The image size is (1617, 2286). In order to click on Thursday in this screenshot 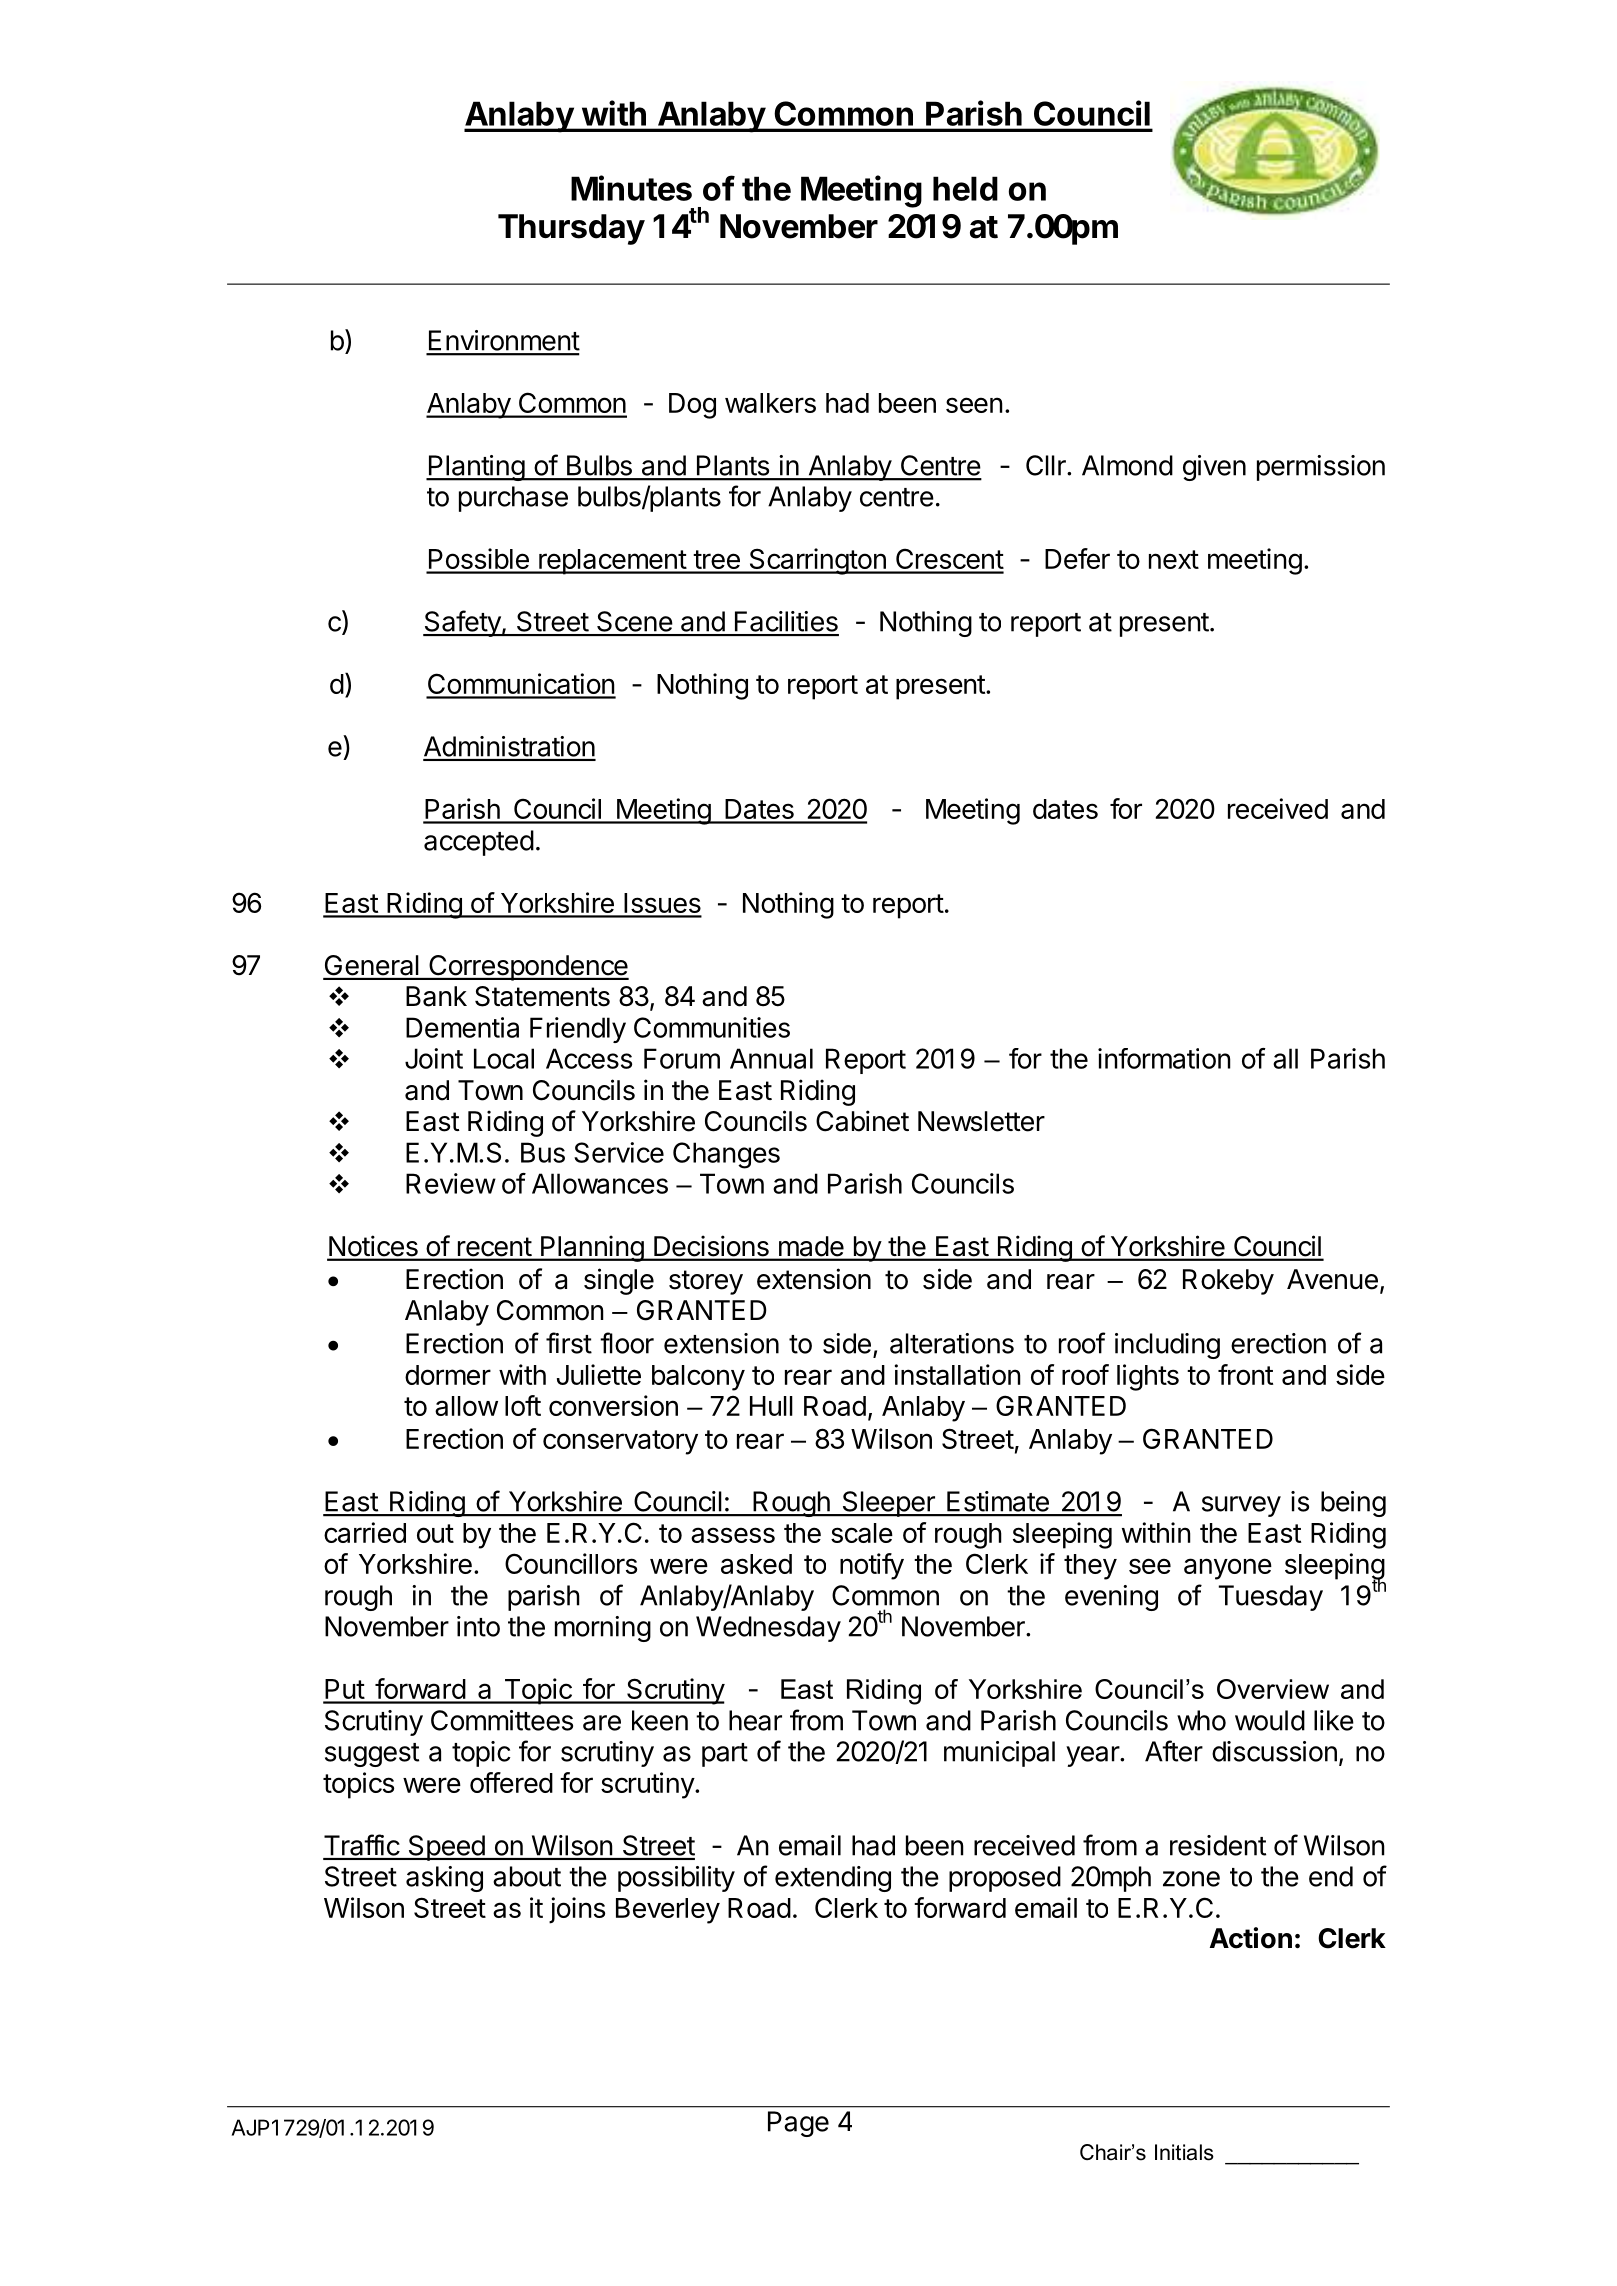, I will do `click(571, 229)`.
